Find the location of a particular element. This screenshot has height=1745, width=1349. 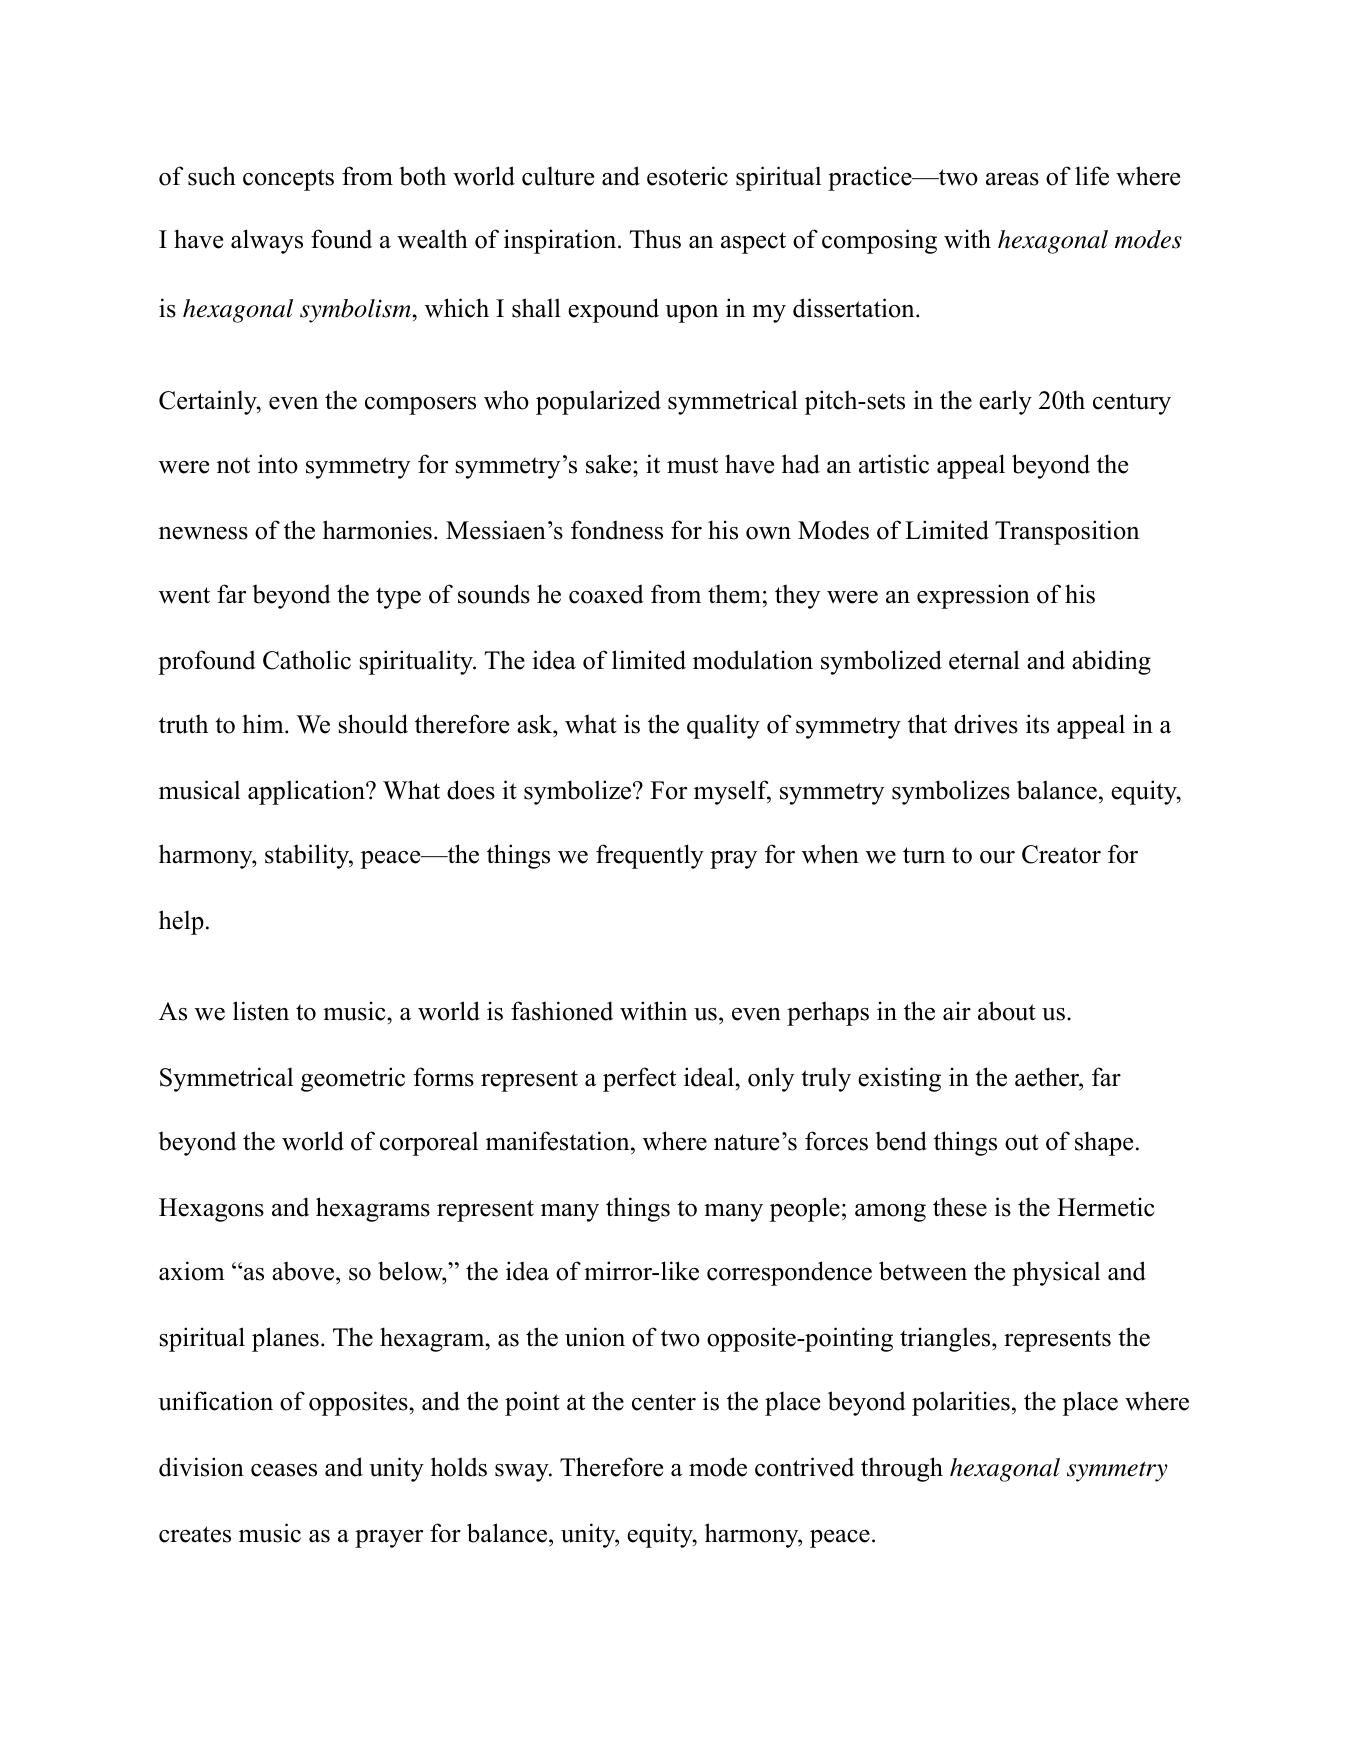

Catholic is located at coordinates (307, 660).
